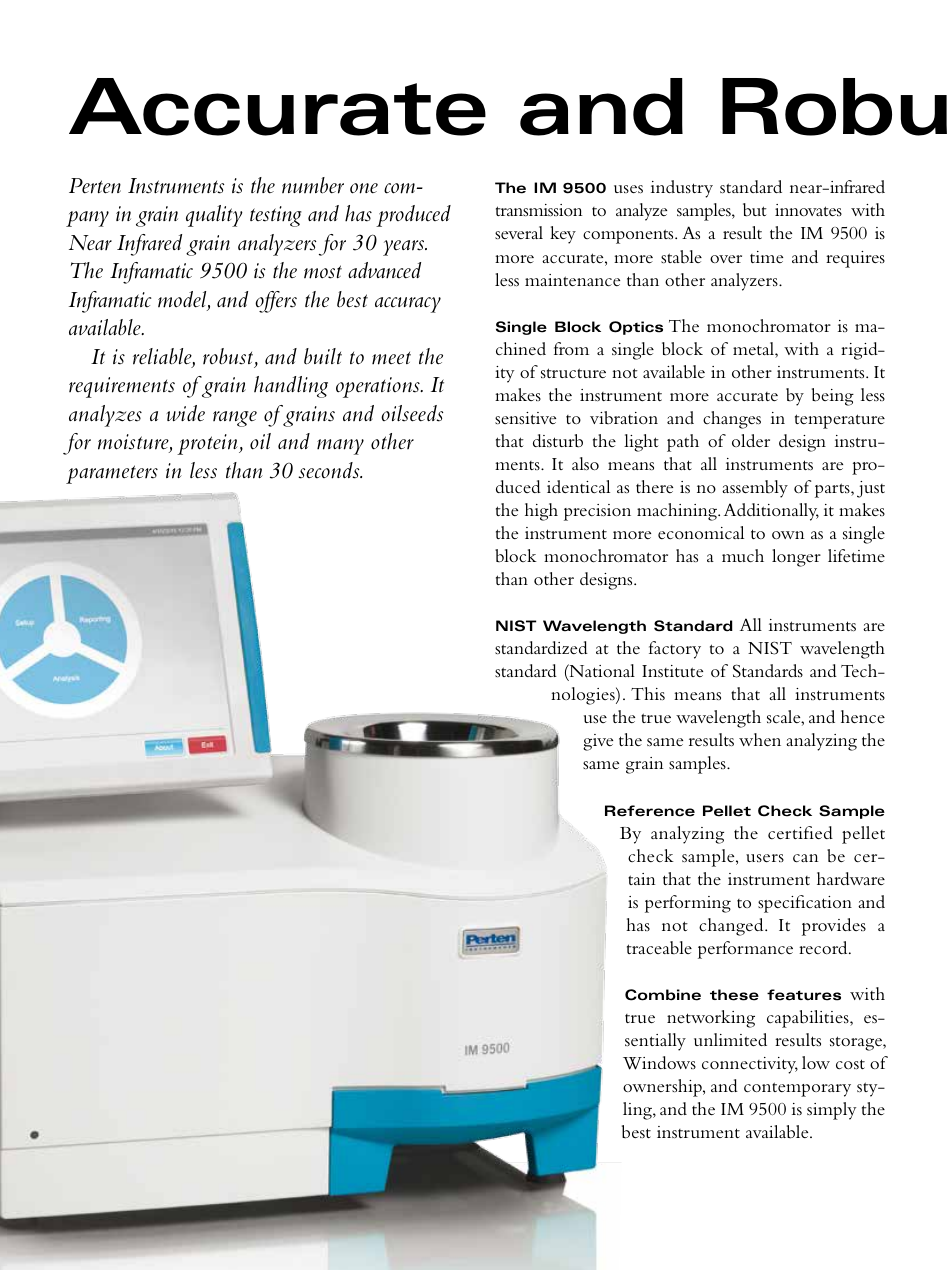 This document has width=952, height=1270. What do you see at coordinates (755, 210) in the document?
I see `but` at bounding box center [755, 210].
